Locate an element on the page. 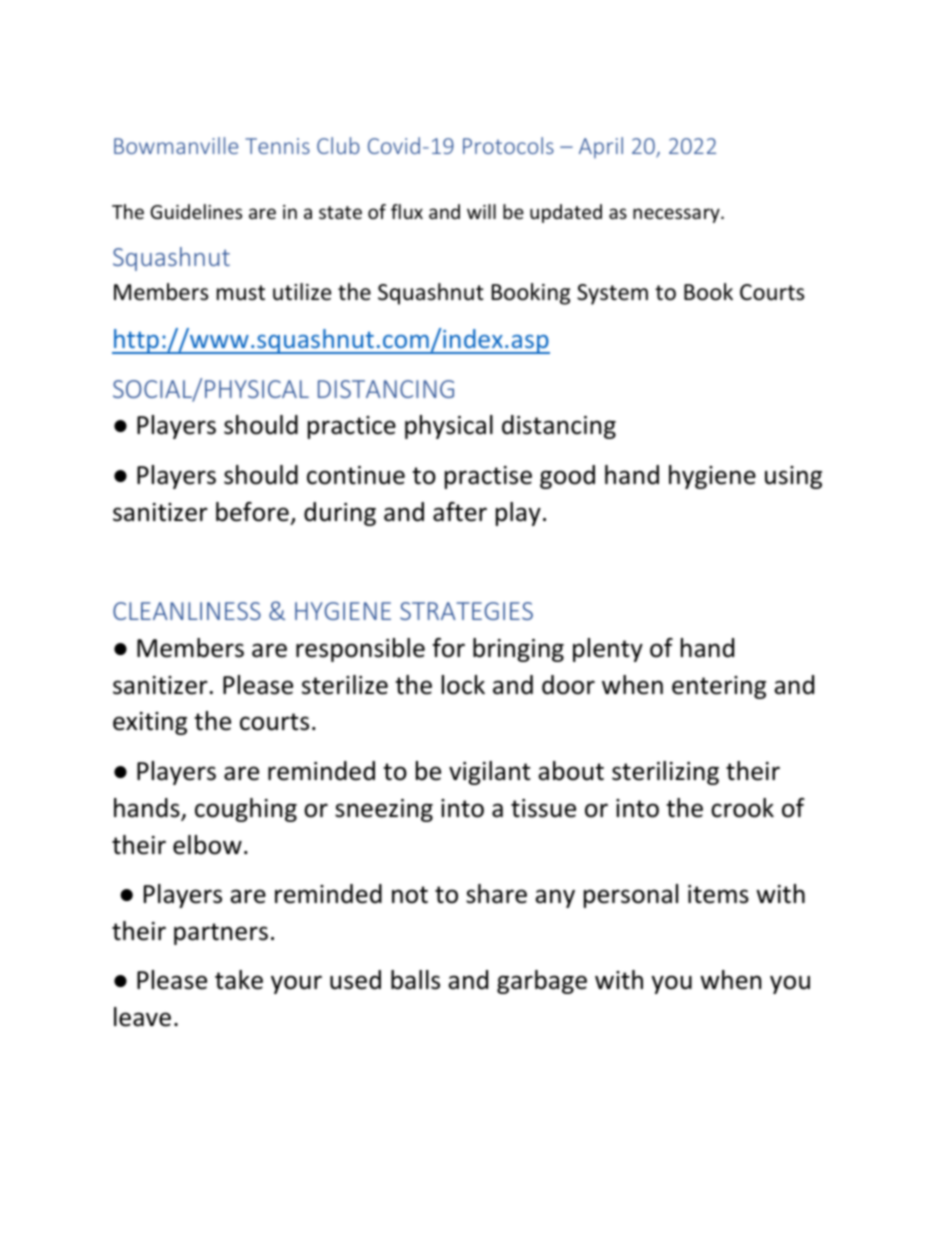 The image size is (952, 1233). CLEANLINESS is located at coordinates (187, 611).
